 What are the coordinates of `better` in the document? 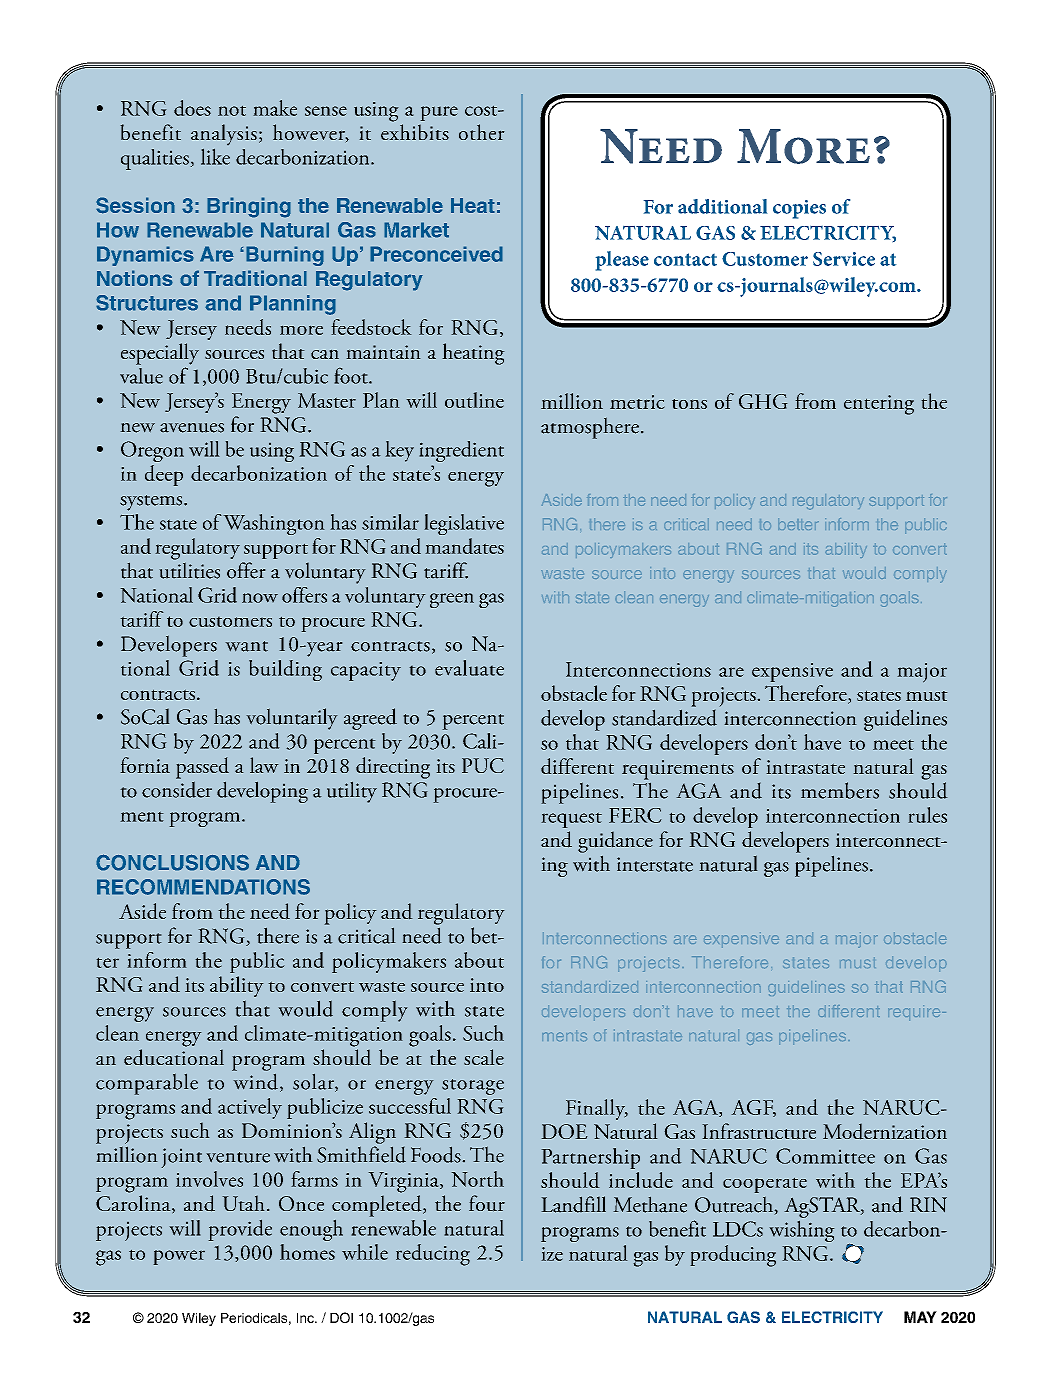 It's located at (798, 524).
